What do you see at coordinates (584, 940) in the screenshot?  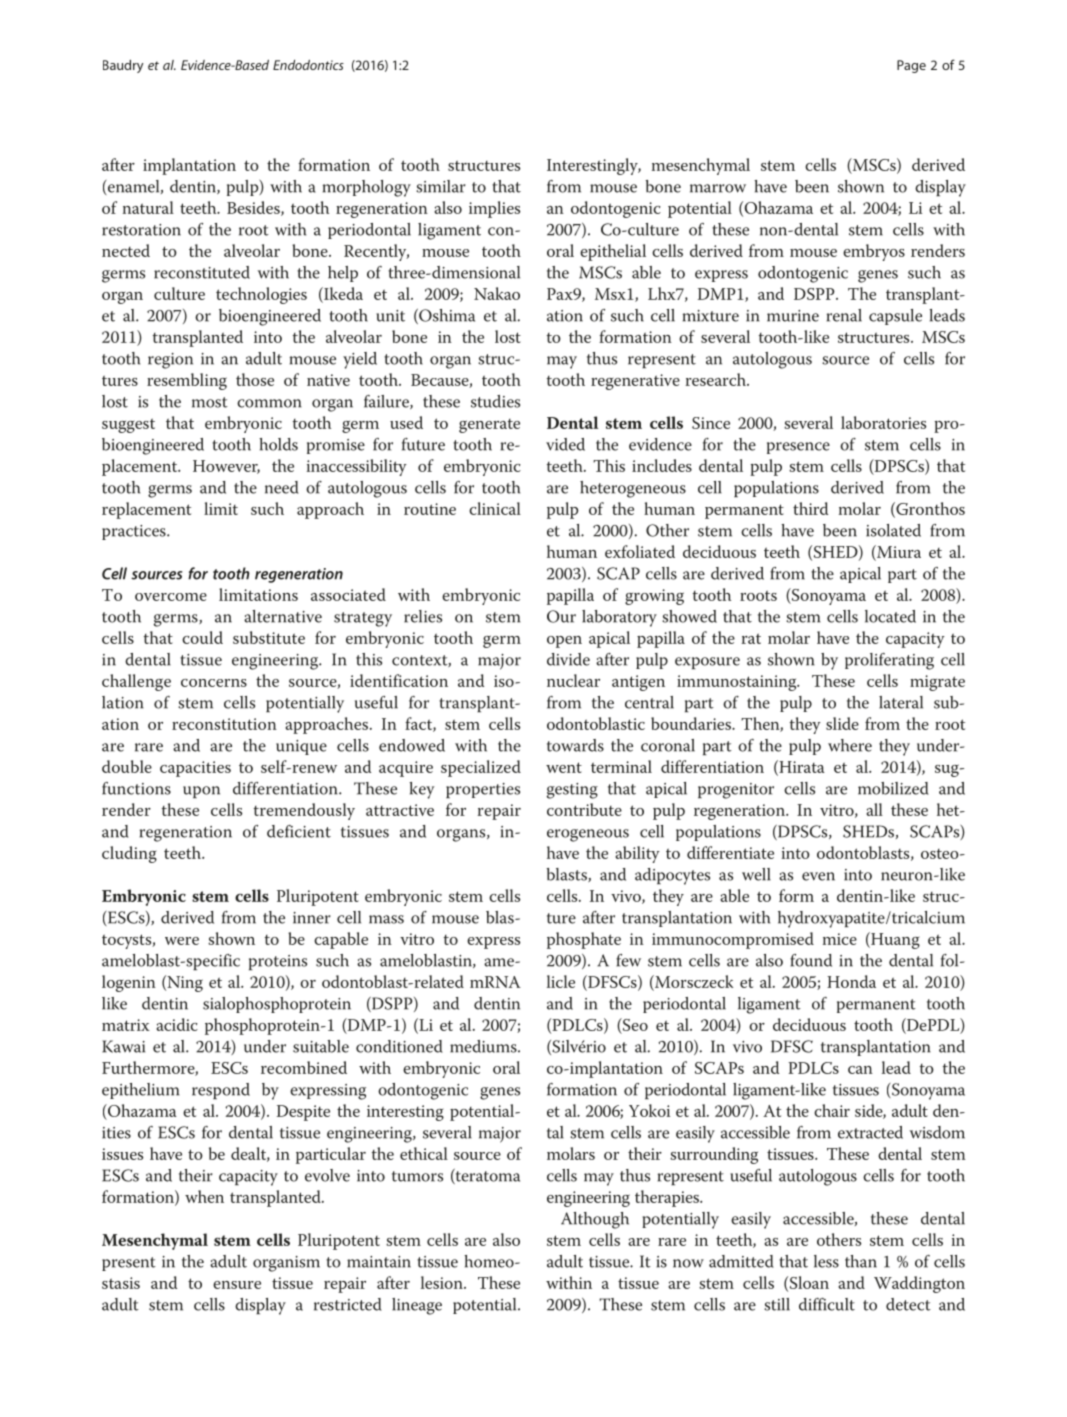 I see `phosphate` at bounding box center [584, 940].
